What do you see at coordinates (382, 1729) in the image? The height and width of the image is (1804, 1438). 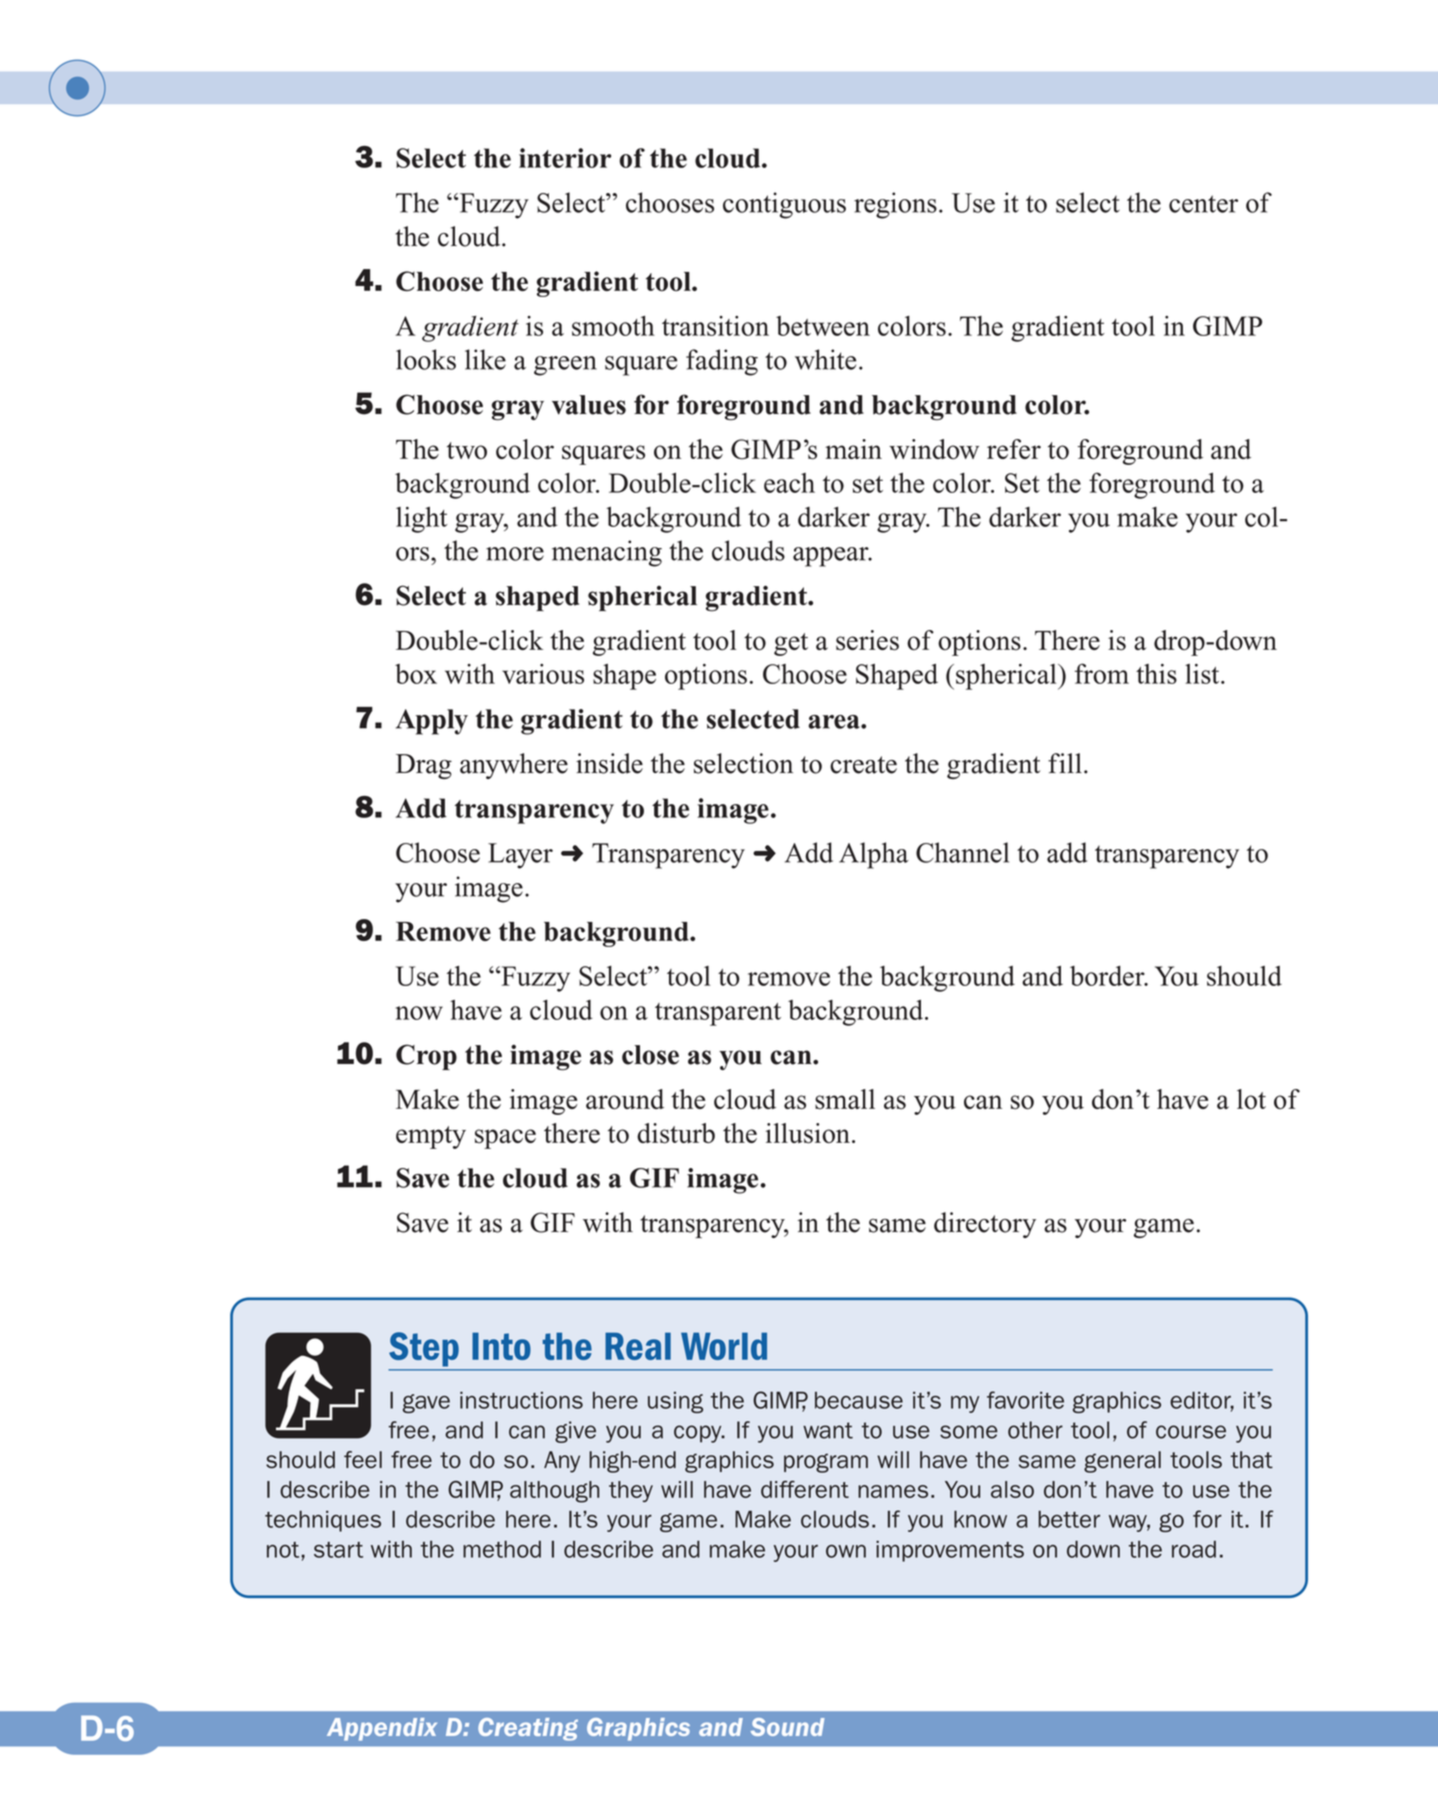 I see `Appendix` at bounding box center [382, 1729].
